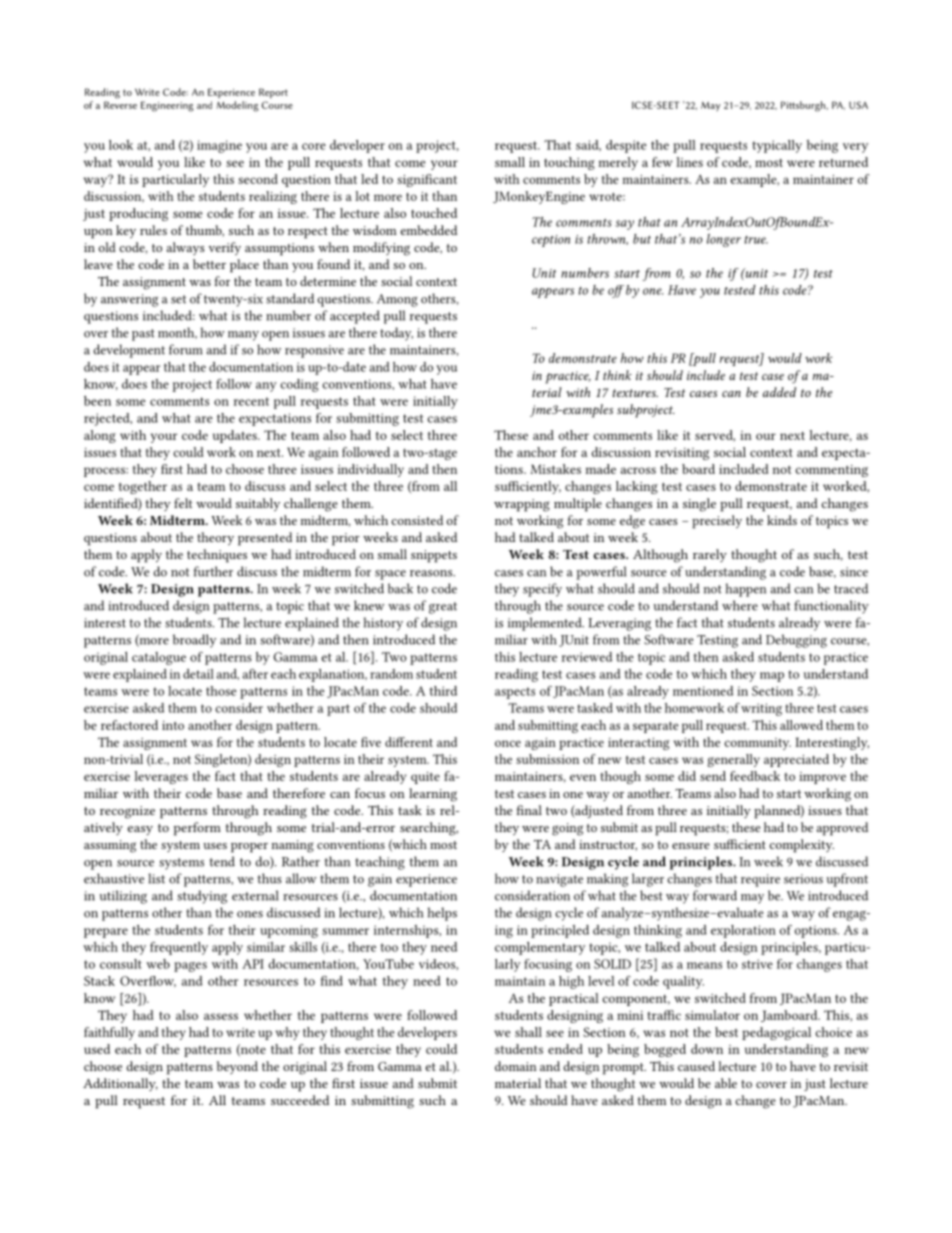 The image size is (952, 1233). I want to click on happen, so click(746, 590).
